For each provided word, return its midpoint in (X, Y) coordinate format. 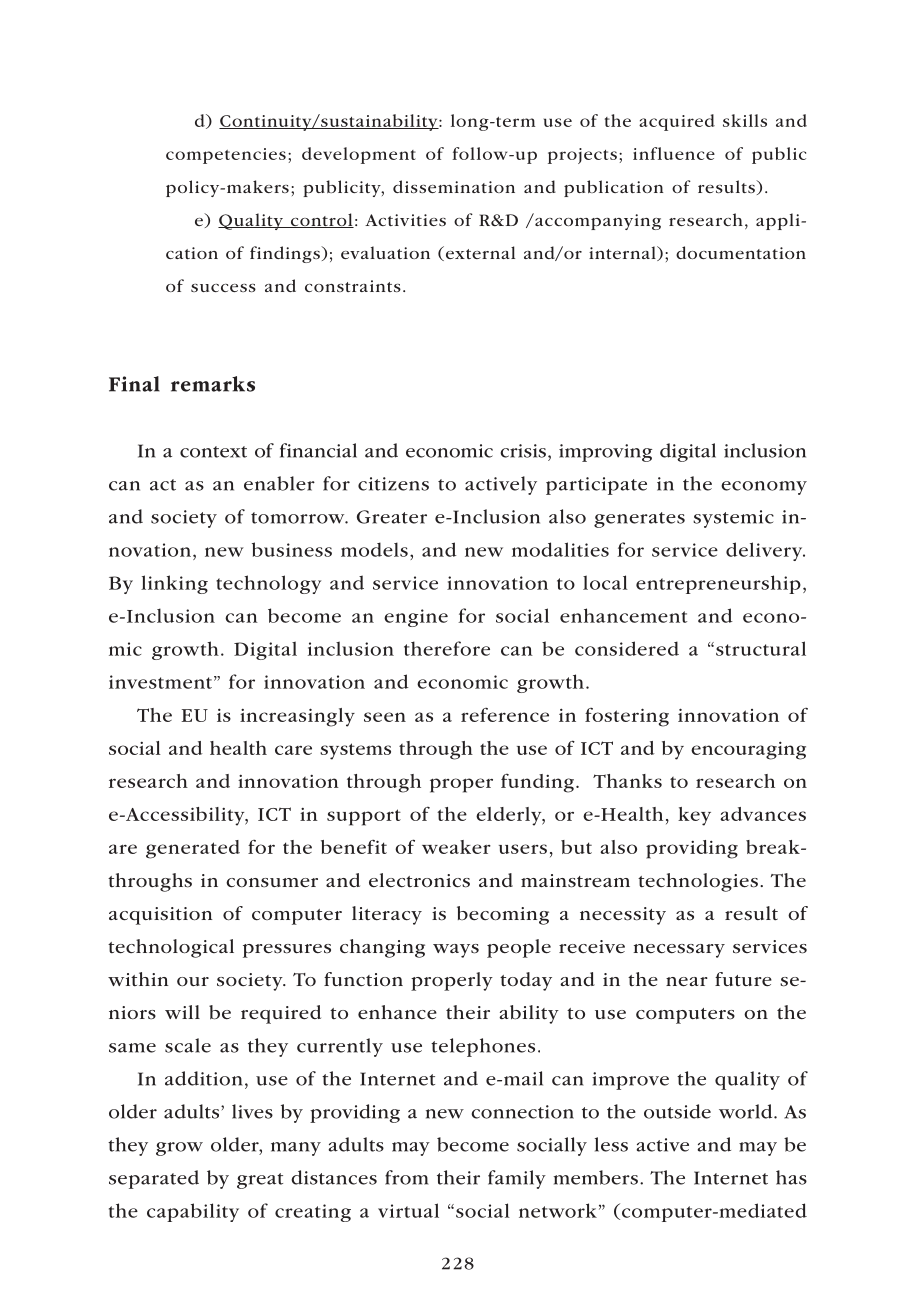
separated (154, 1179)
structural (761, 648)
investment (160, 682)
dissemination (454, 186)
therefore (447, 648)
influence (674, 153)
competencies (226, 156)
